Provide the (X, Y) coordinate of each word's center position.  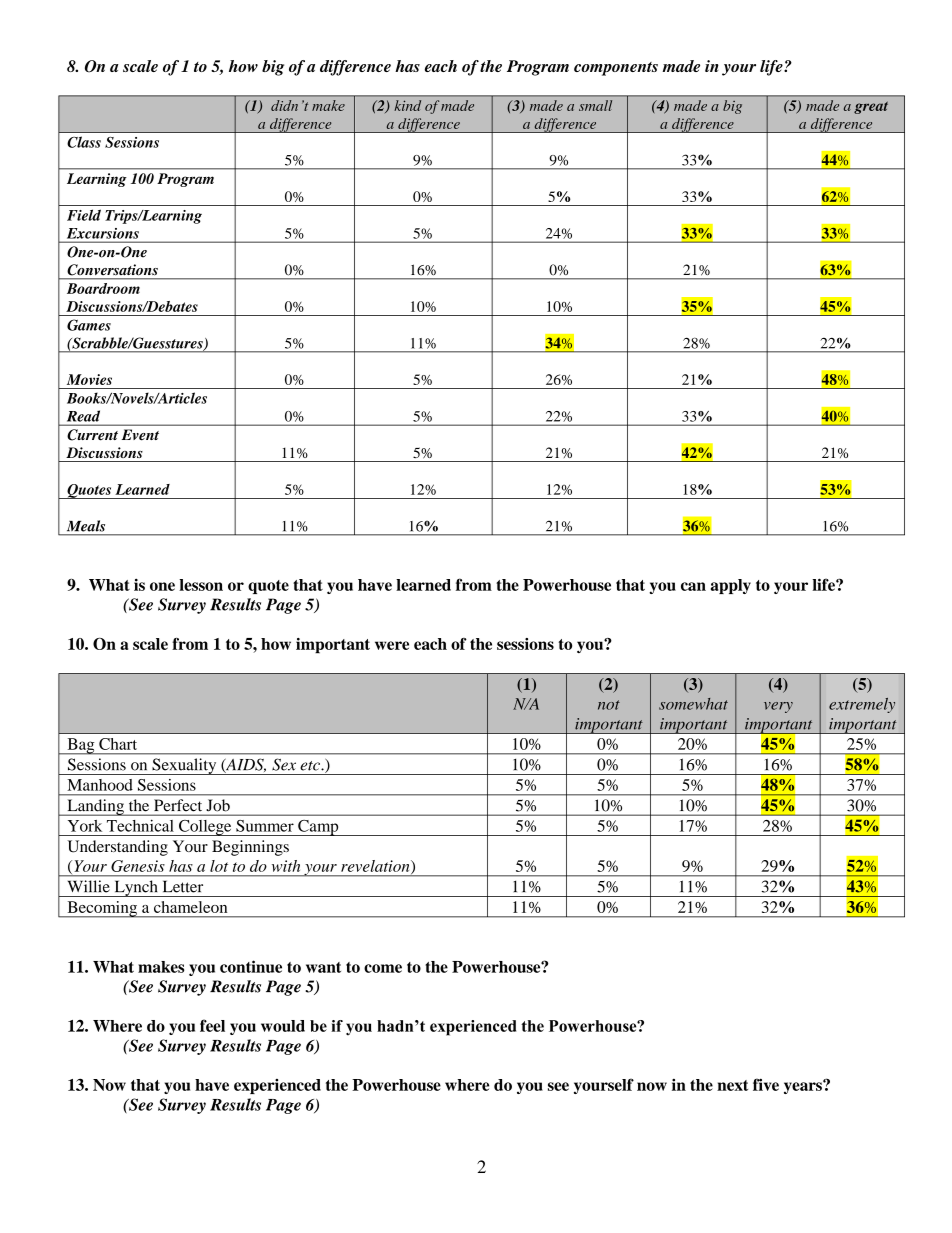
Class (84, 142)
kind (407, 105)
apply (731, 586)
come (383, 968)
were (392, 645)
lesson (201, 585)
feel (212, 1025)
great (871, 108)
